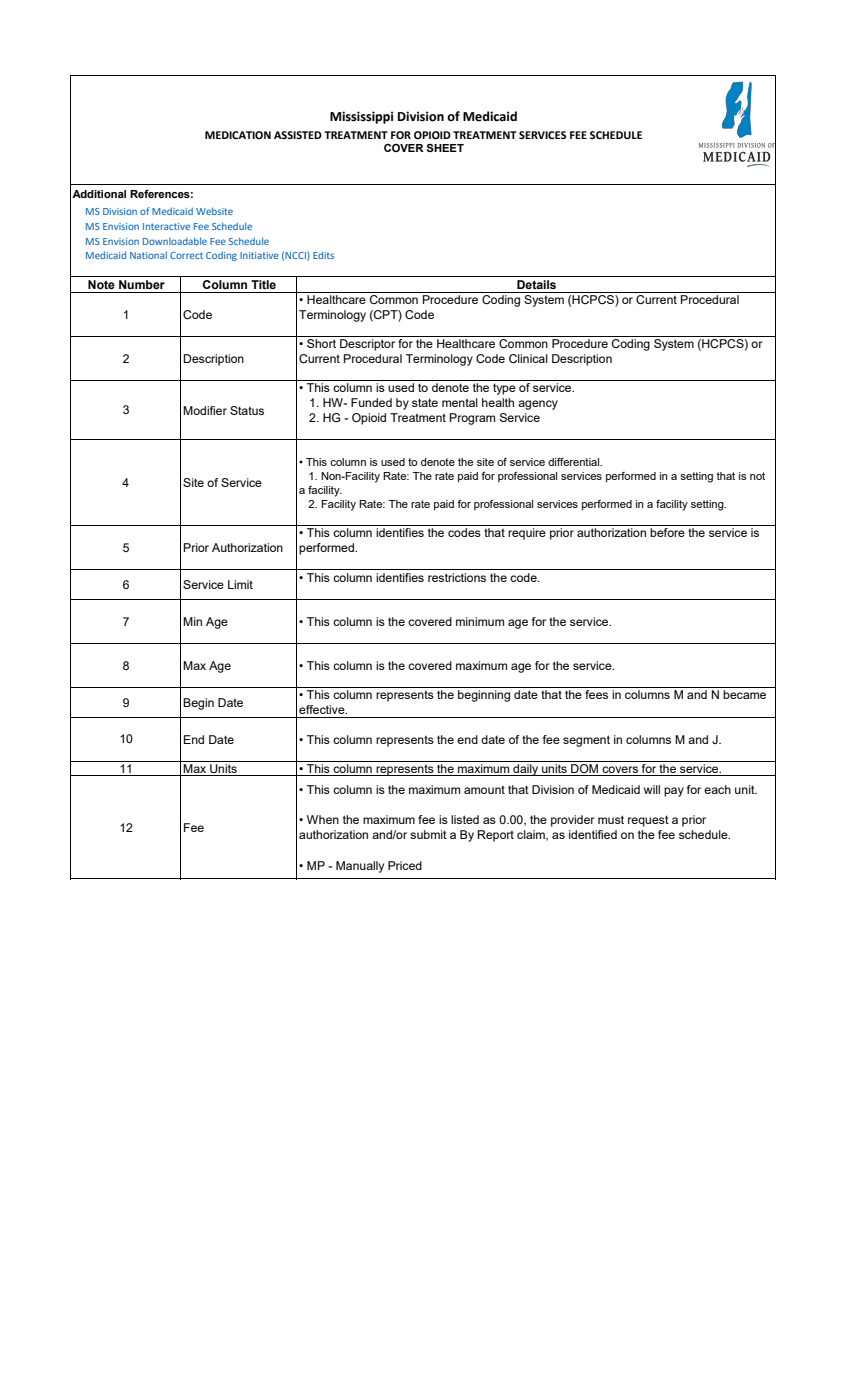 This image has height=1400, width=850. What do you see at coordinates (428, 834) in the image?
I see `submit` at bounding box center [428, 834].
